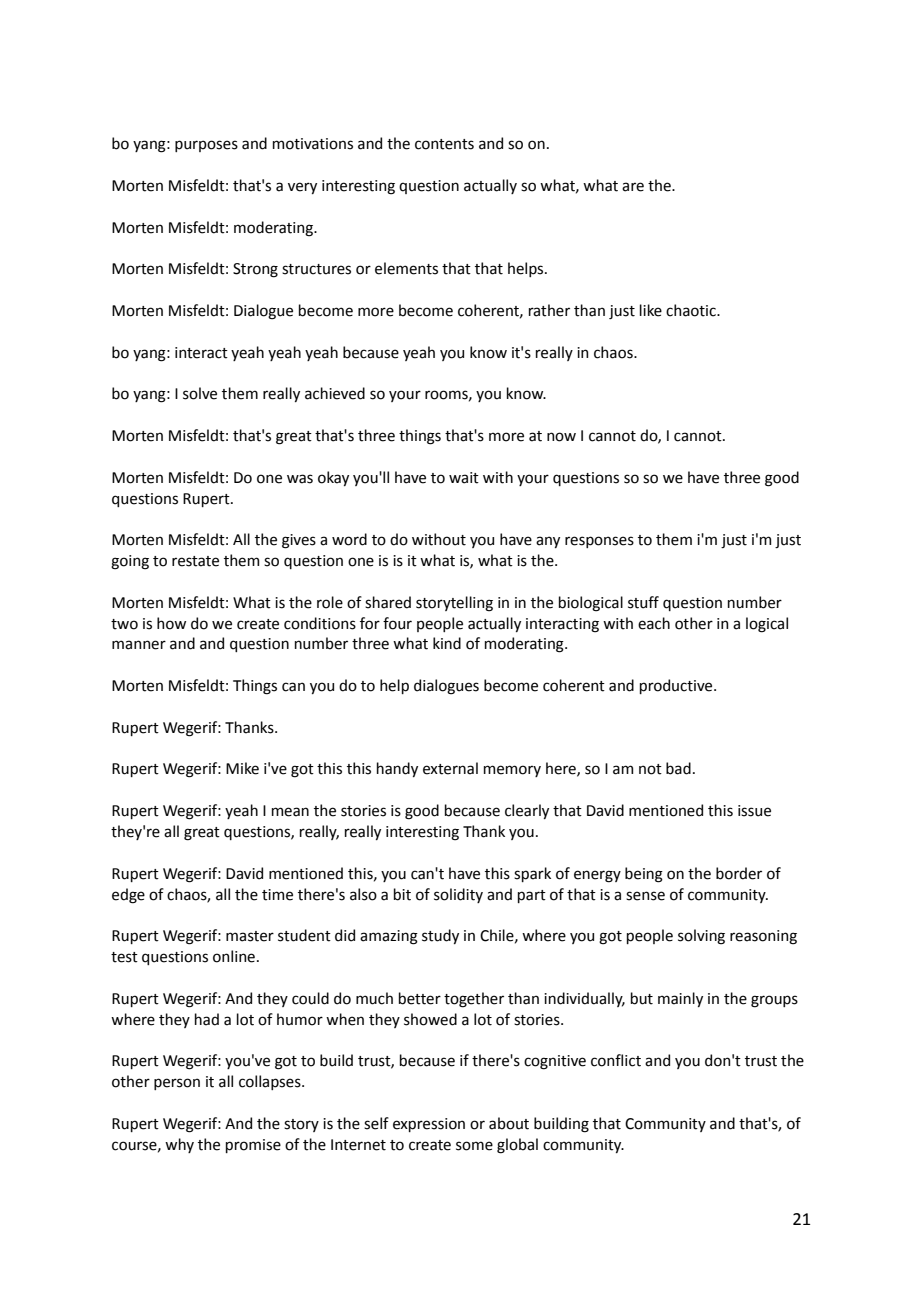 The height and width of the screenshot is (1307, 924). I want to click on contents, so click(444, 144).
